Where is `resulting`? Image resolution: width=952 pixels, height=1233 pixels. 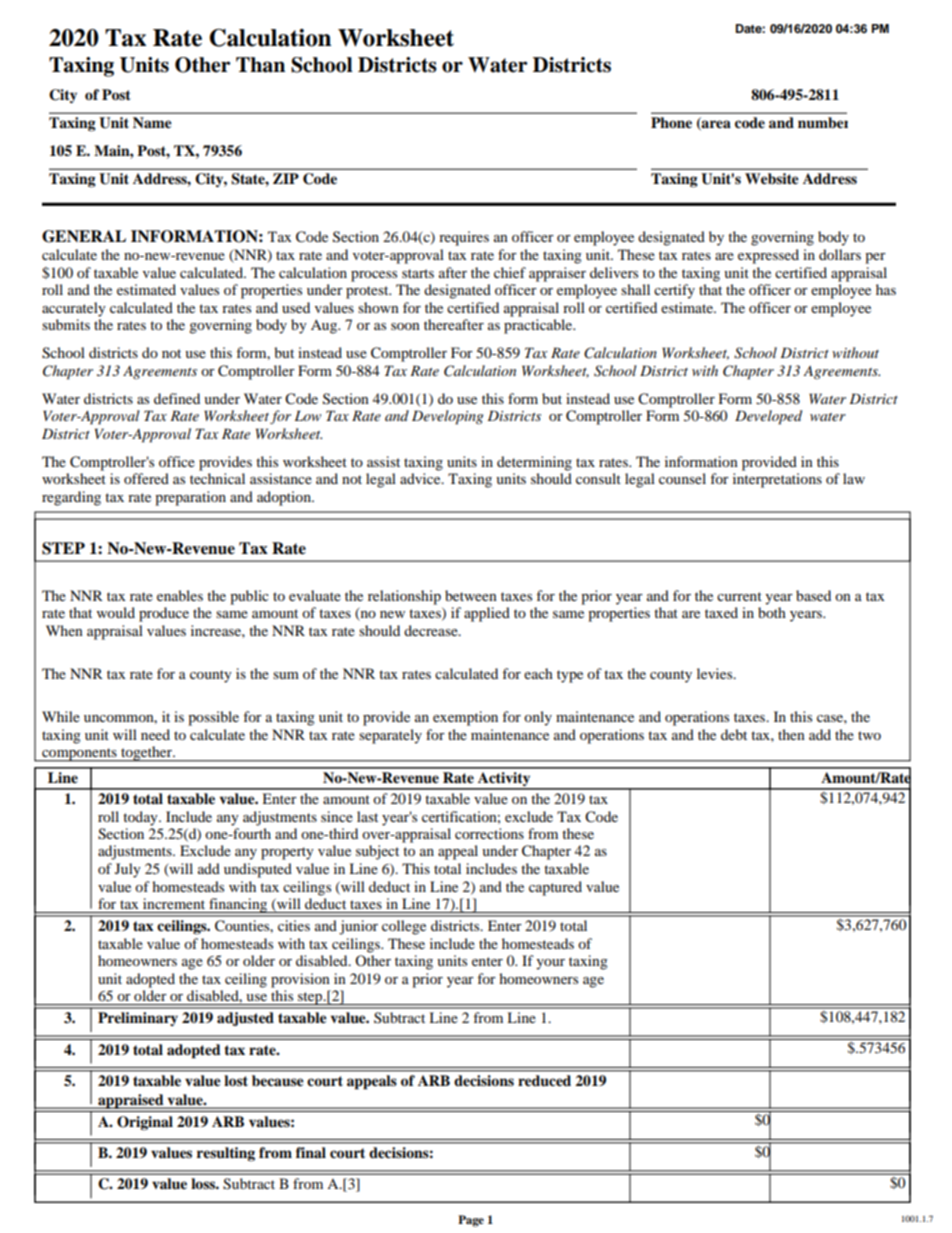 resulting is located at coordinates (226, 1154).
